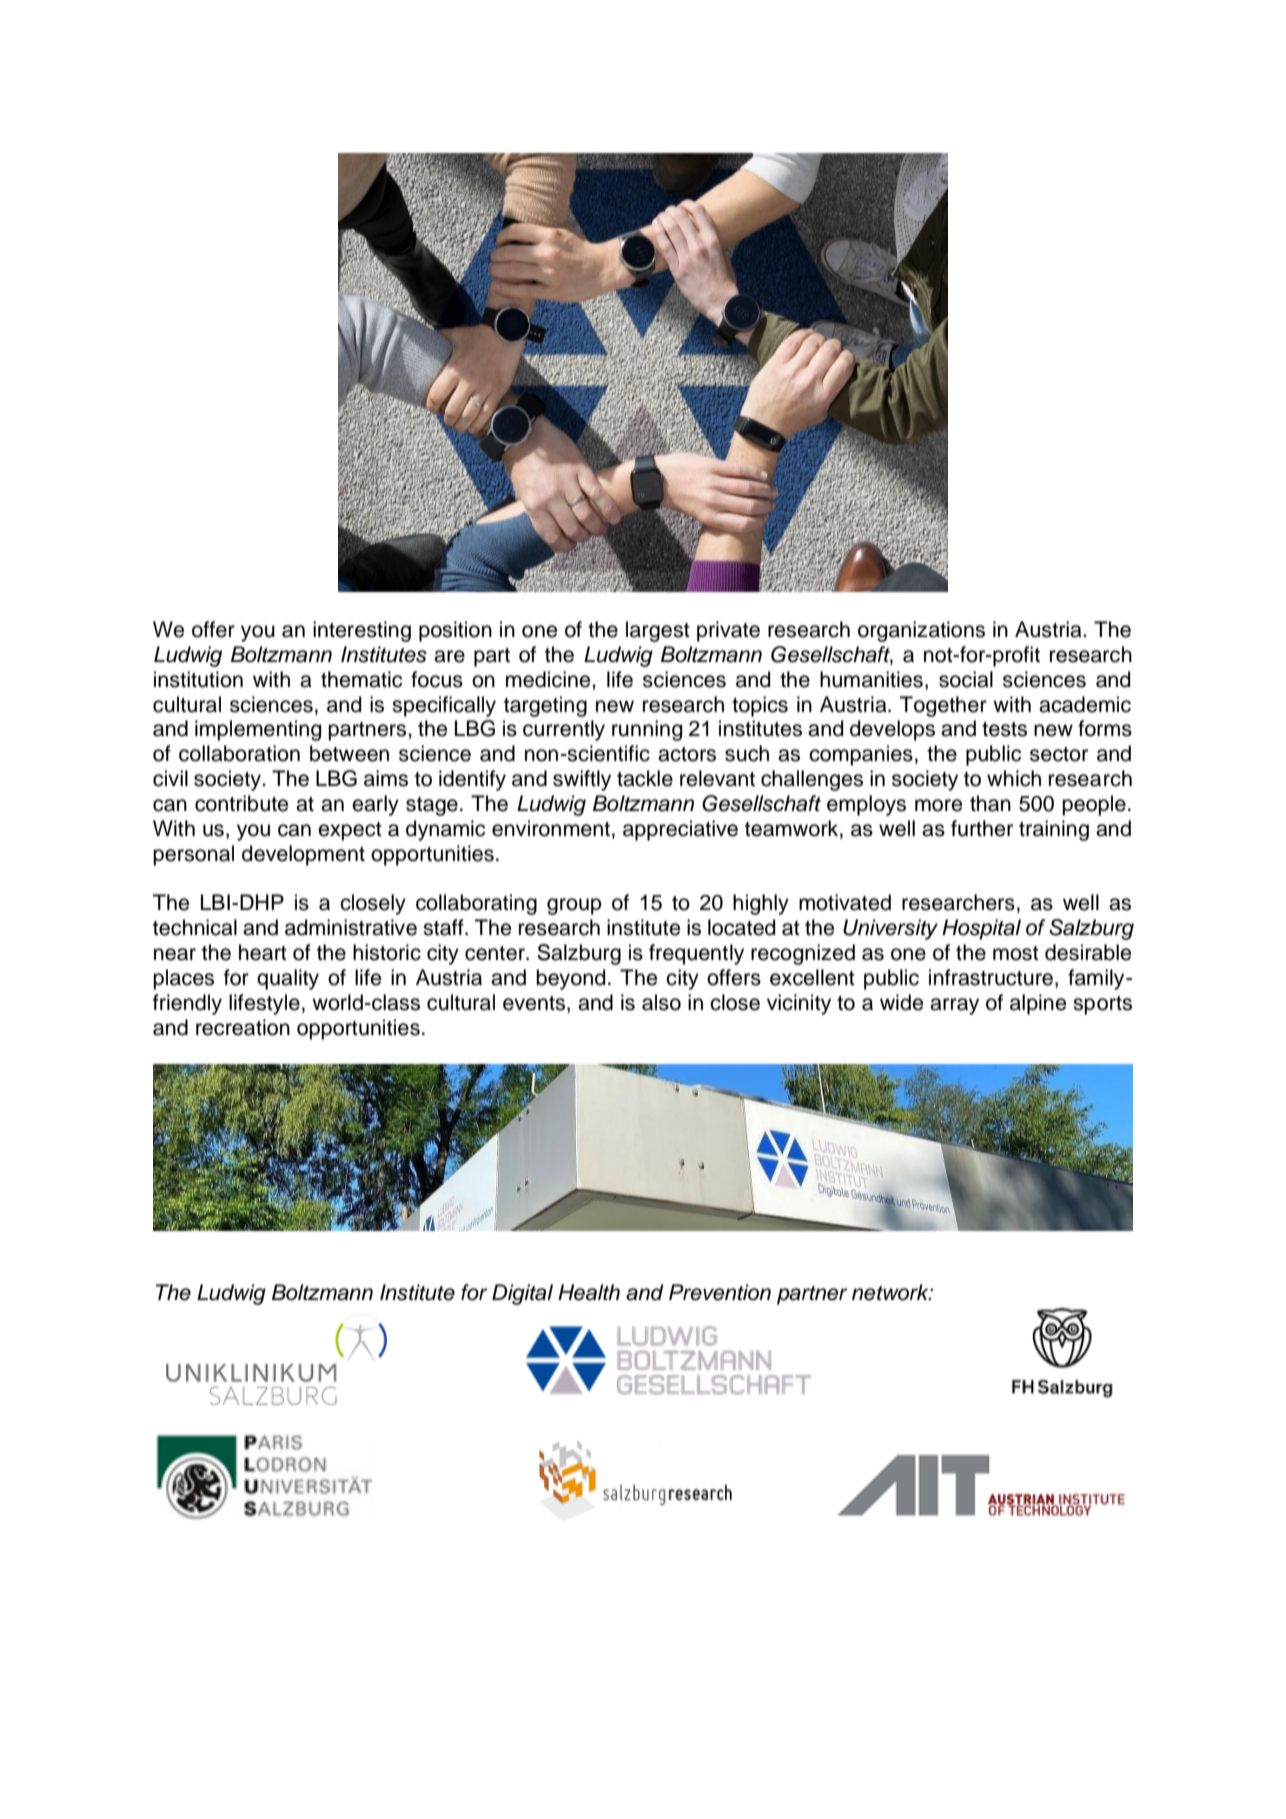  Describe the element at coordinates (522, 1294) in the screenshot. I see `Digital` at that location.
